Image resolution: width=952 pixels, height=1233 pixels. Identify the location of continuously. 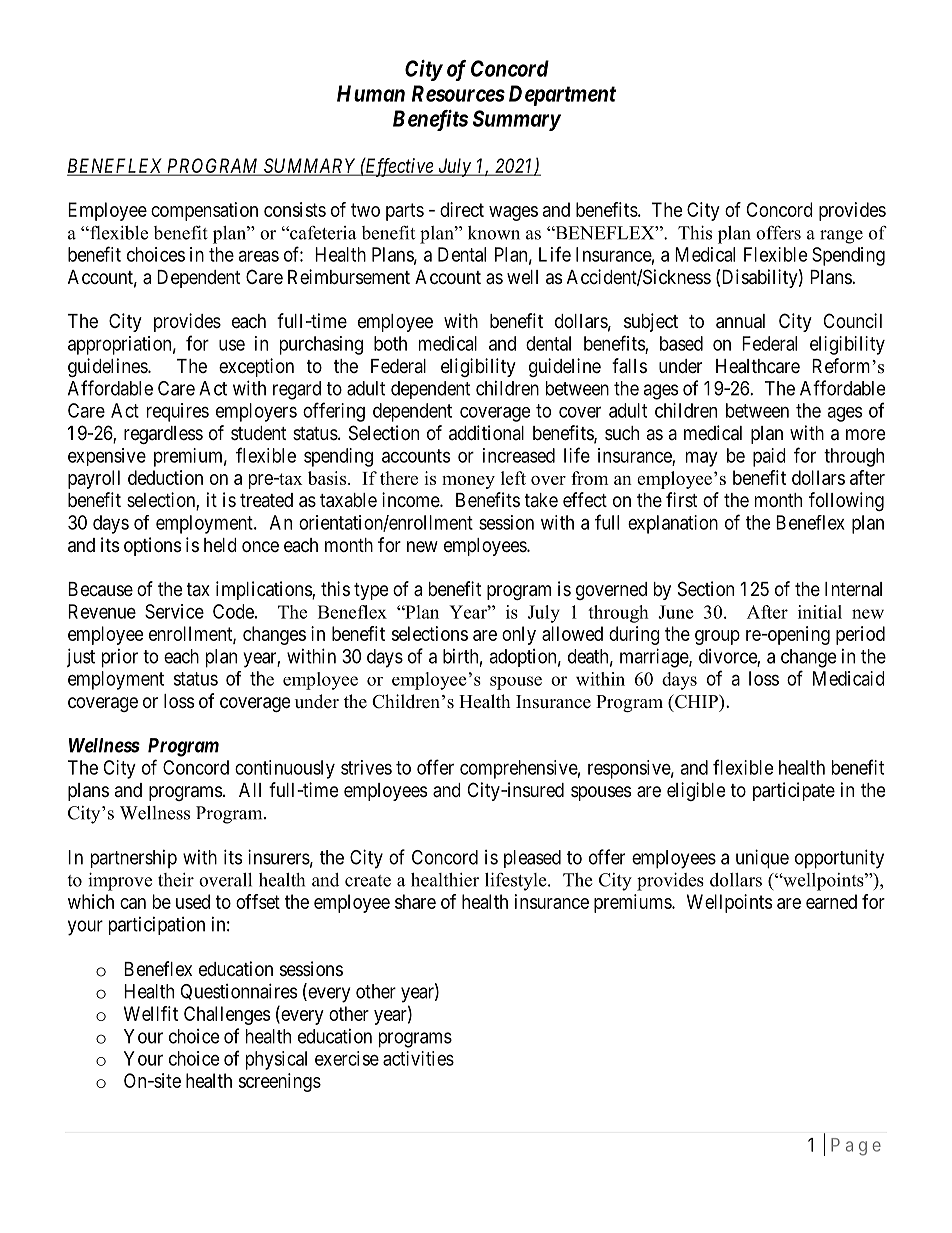
(285, 769).
